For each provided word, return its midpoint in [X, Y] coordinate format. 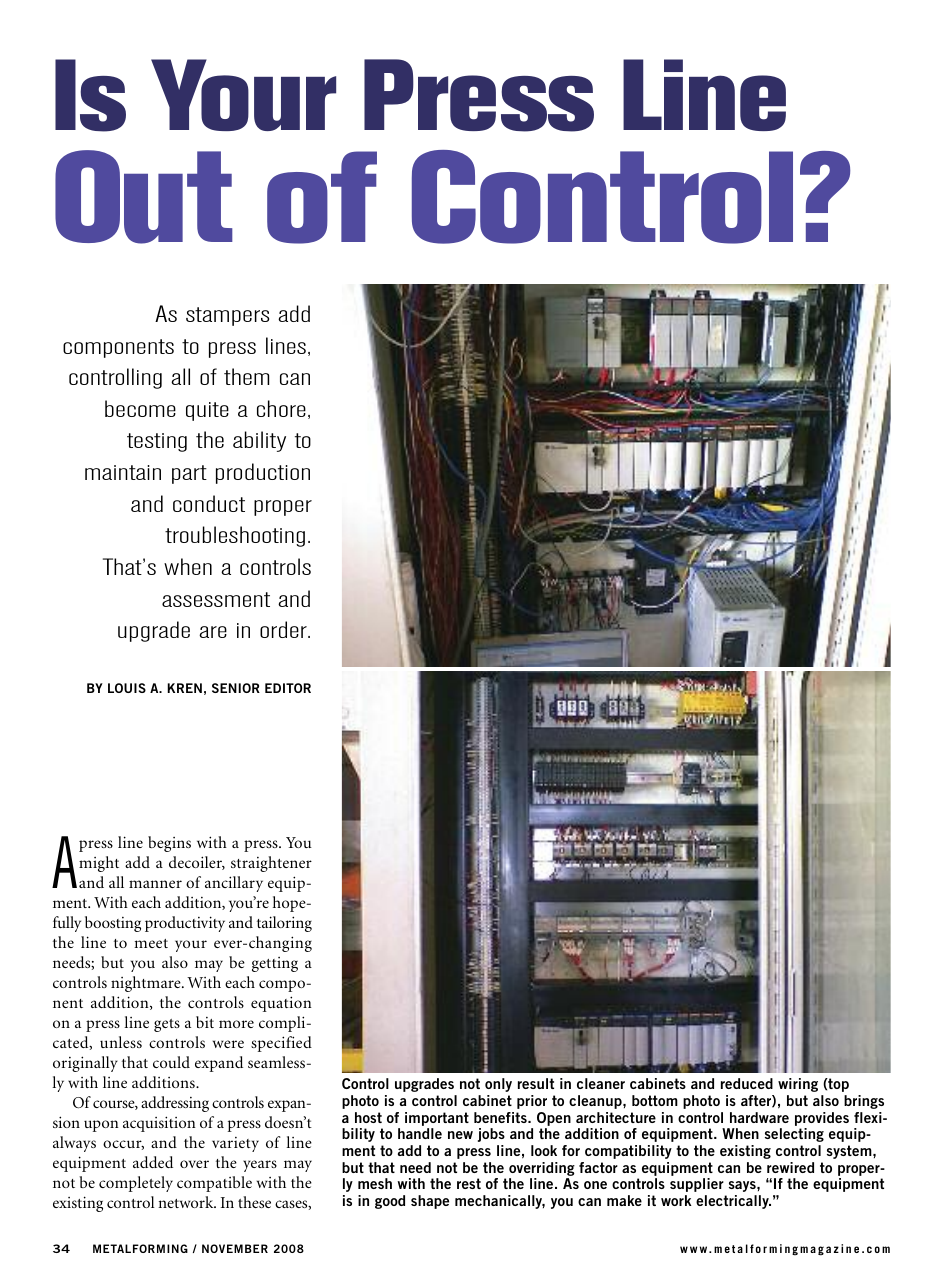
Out [144, 197]
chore [281, 408]
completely [136, 1184]
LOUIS [127, 688]
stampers [227, 316]
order [284, 629]
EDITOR [288, 688]
